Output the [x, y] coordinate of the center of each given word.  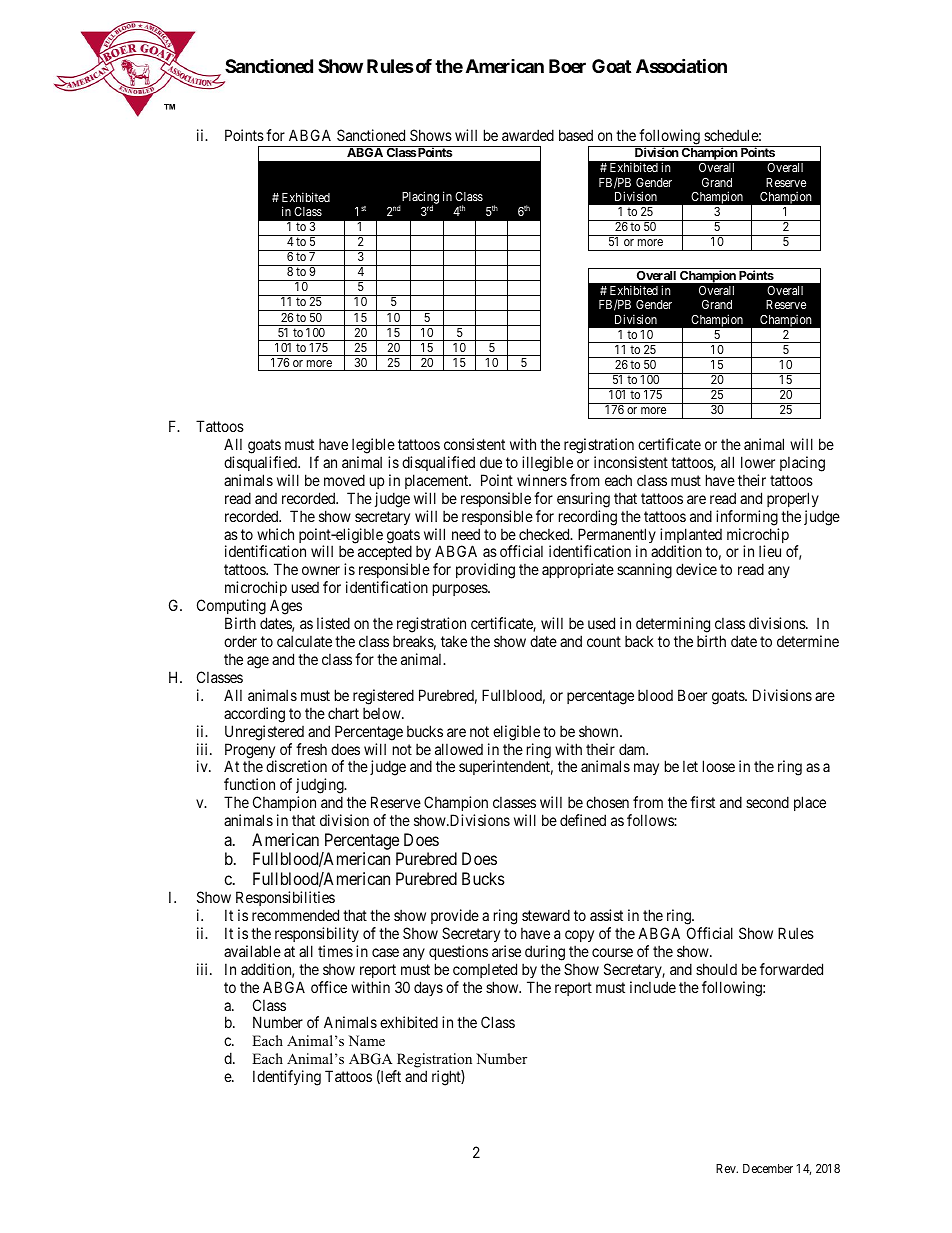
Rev [727, 1168]
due [491, 462]
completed [485, 970]
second [767, 802]
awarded [528, 135]
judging [321, 787]
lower [758, 462]
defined [583, 820]
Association [681, 65]
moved [344, 480]
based [576, 135]
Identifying [287, 1078]
